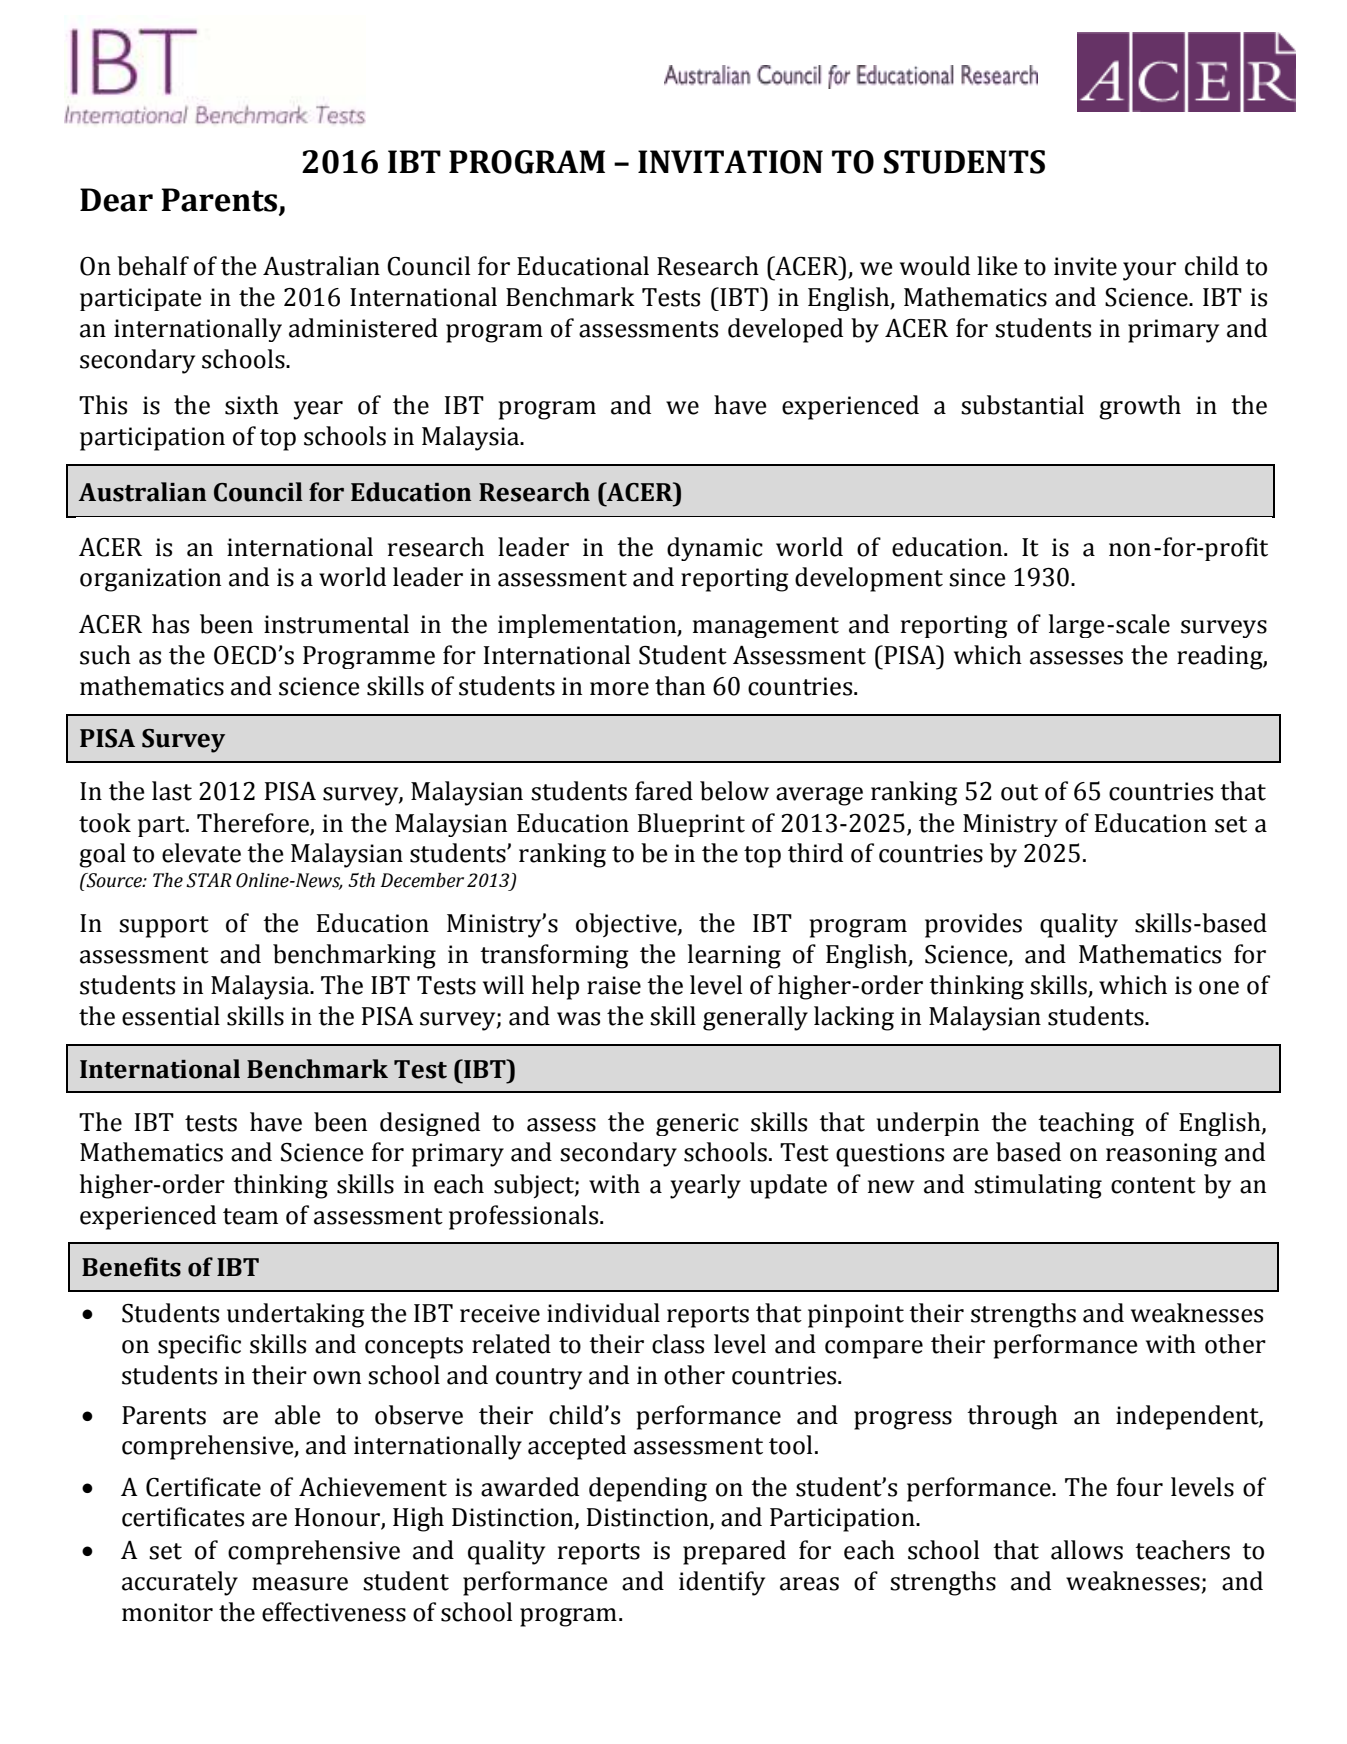 Image resolution: width=1347 pixels, height=1744 pixels. I want to click on undertaking, so click(296, 1315).
